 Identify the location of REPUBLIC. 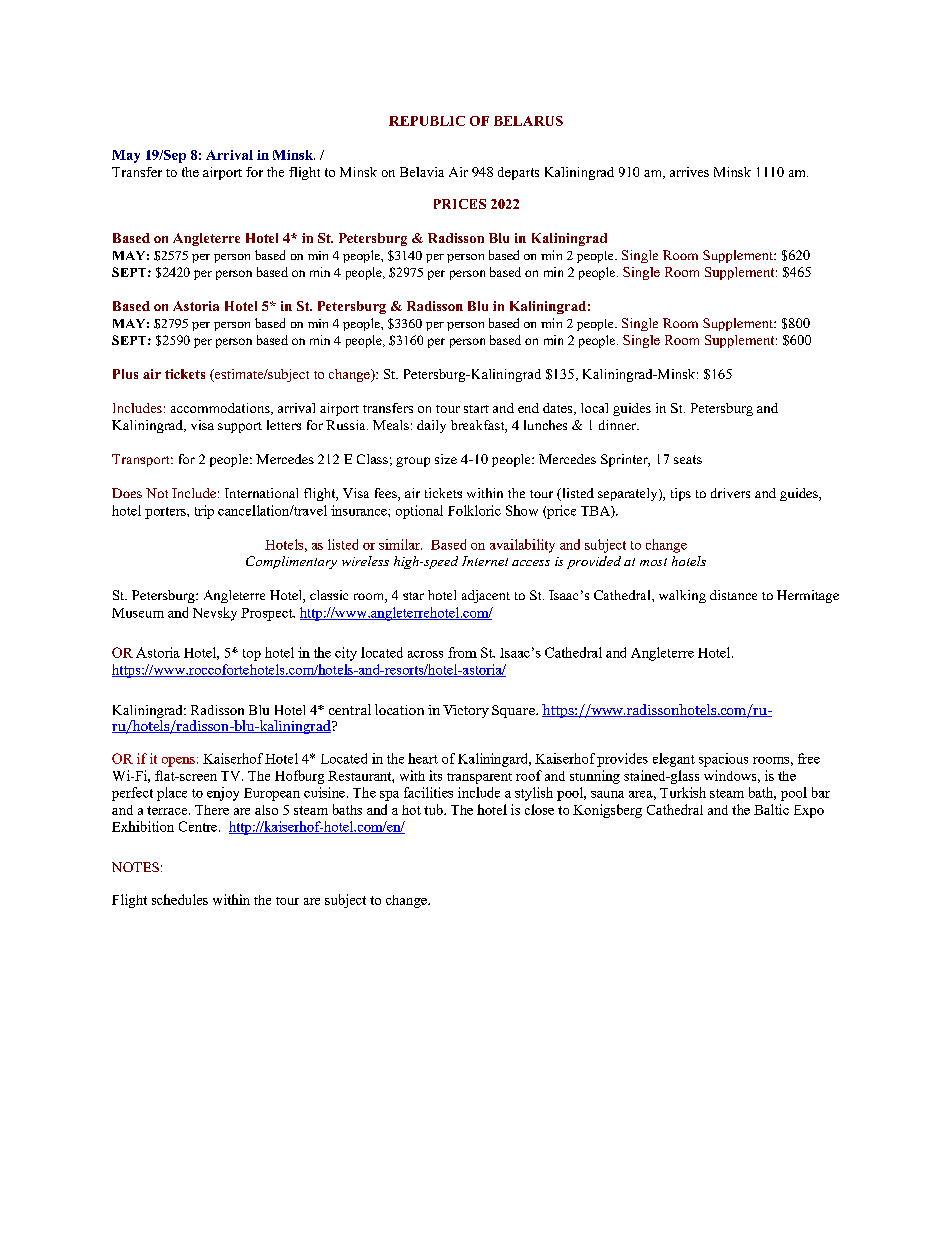
(427, 121).
